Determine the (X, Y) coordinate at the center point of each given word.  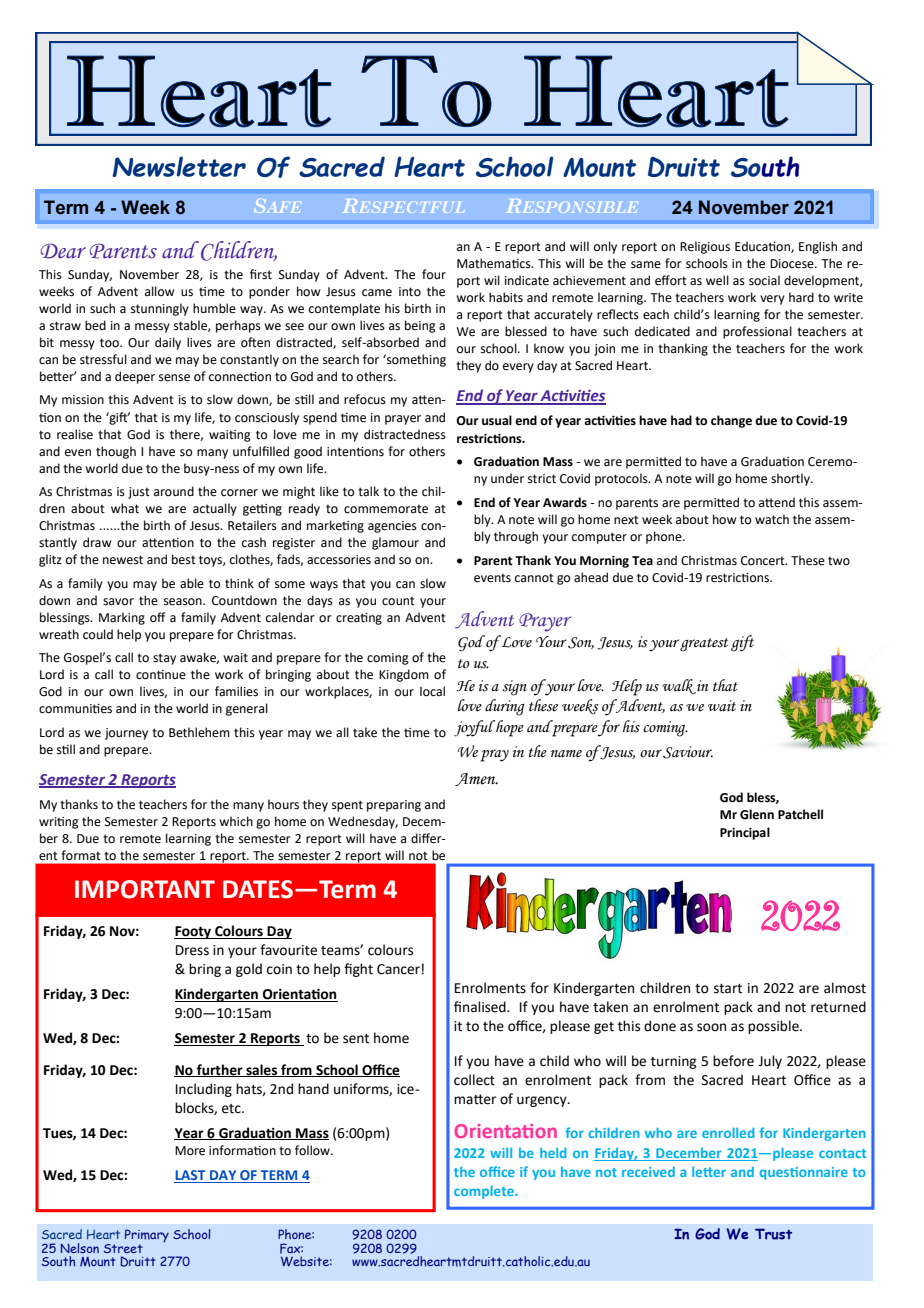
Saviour (688, 752)
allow (159, 291)
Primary (147, 1237)
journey (126, 734)
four (434, 274)
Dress (192, 950)
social (764, 280)
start (728, 989)
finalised (481, 1007)
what (125, 508)
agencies (392, 527)
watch (772, 519)
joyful (474, 728)
